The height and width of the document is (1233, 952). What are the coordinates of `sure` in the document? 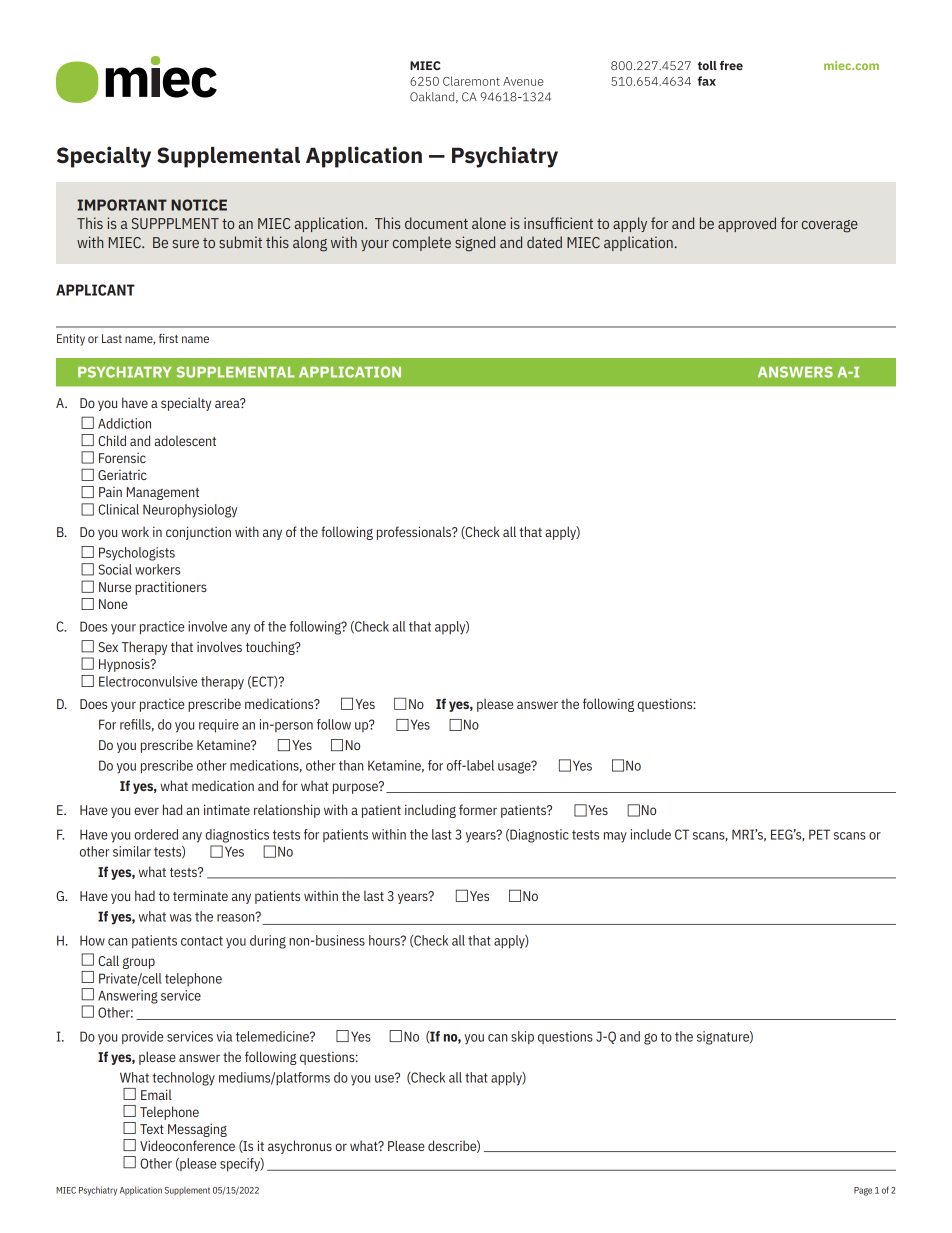 It's located at (186, 244).
